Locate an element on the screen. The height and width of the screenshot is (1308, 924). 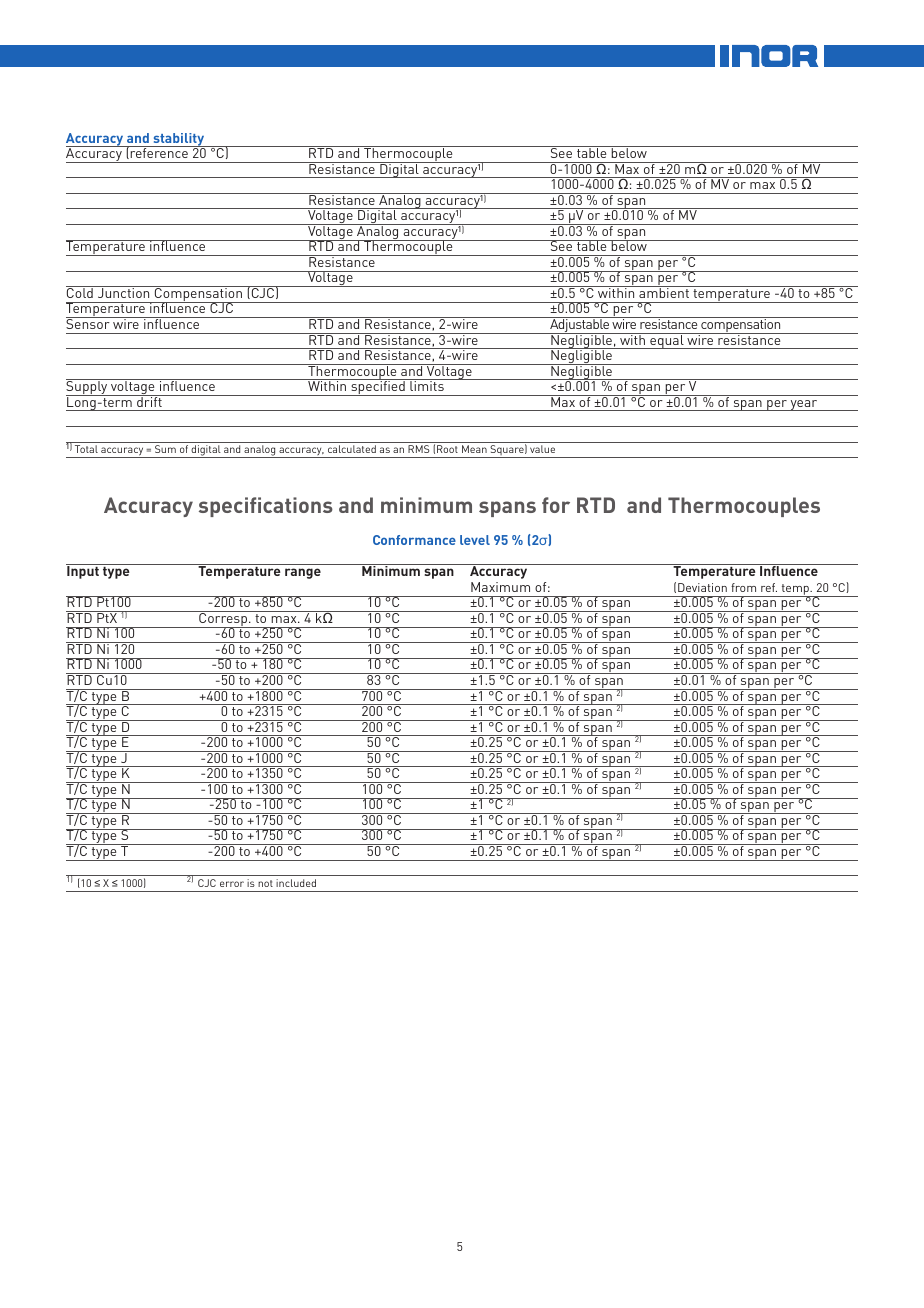
from is located at coordinates (743, 587).
